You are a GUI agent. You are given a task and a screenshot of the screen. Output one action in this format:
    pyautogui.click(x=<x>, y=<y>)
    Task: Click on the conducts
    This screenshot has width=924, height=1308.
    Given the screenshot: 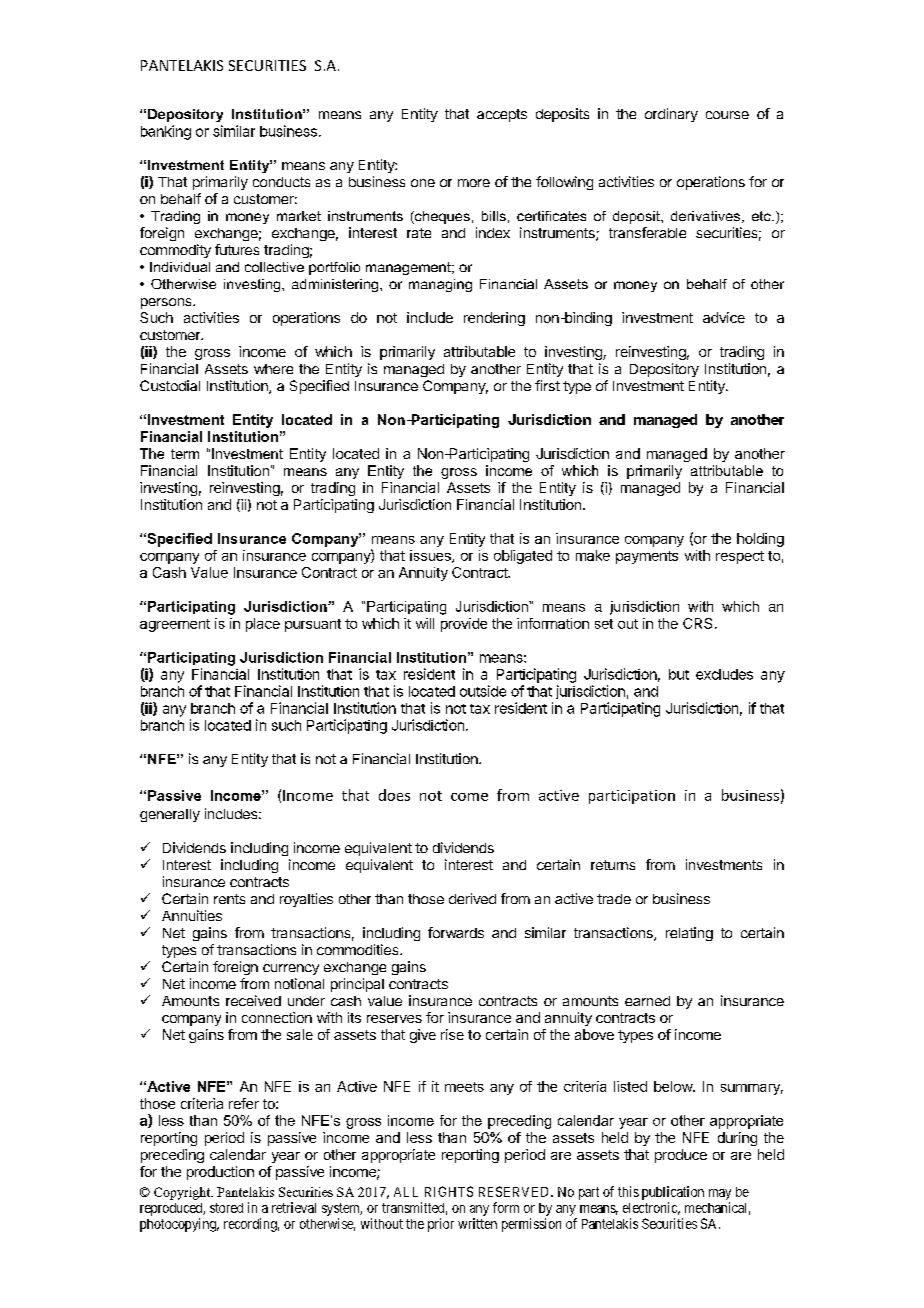 What is the action you would take?
    pyautogui.click(x=281, y=182)
